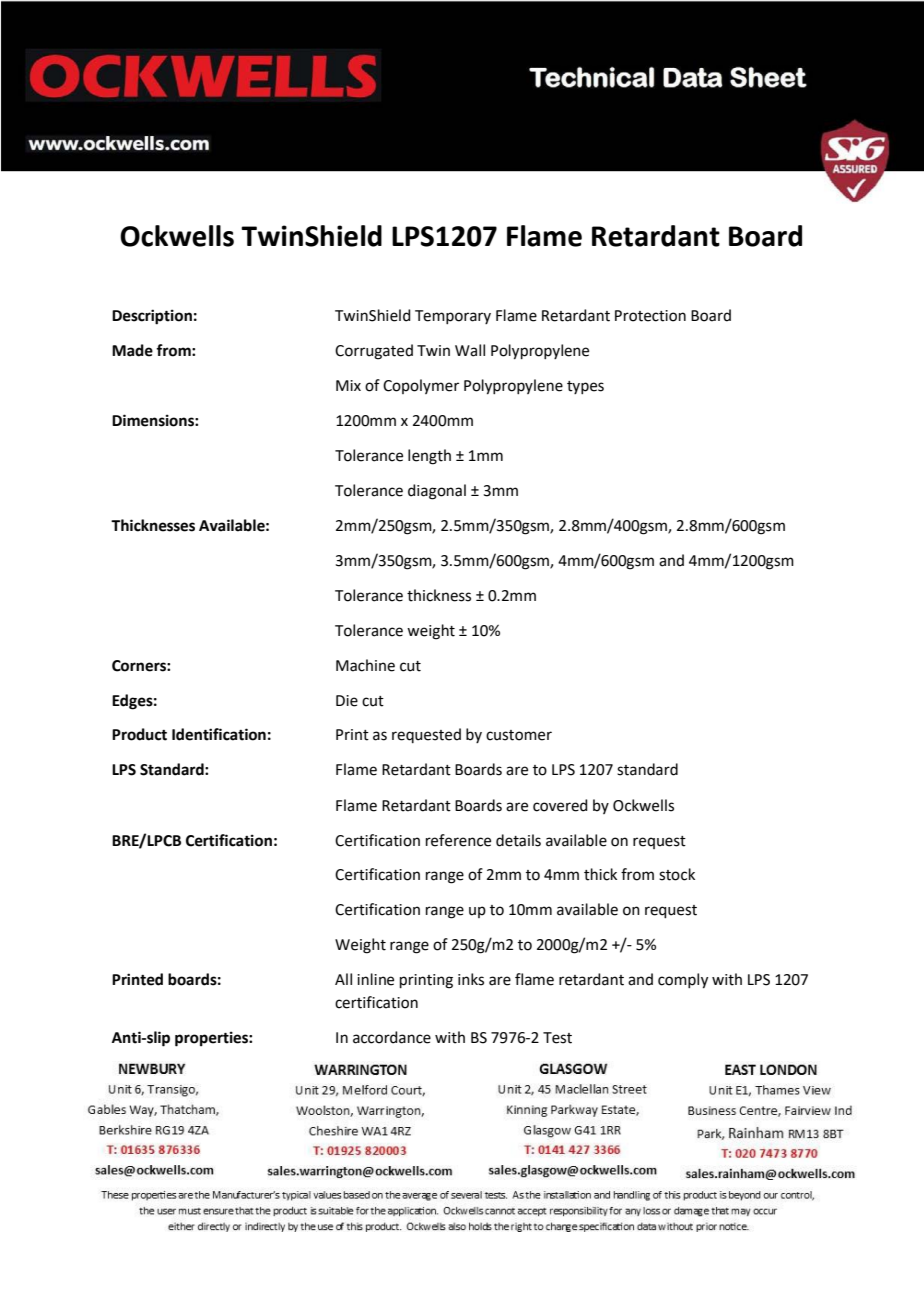 The width and height of the screenshot is (924, 1308). Describe the element at coordinates (152, 317) in the screenshot. I see `Description` at that location.
